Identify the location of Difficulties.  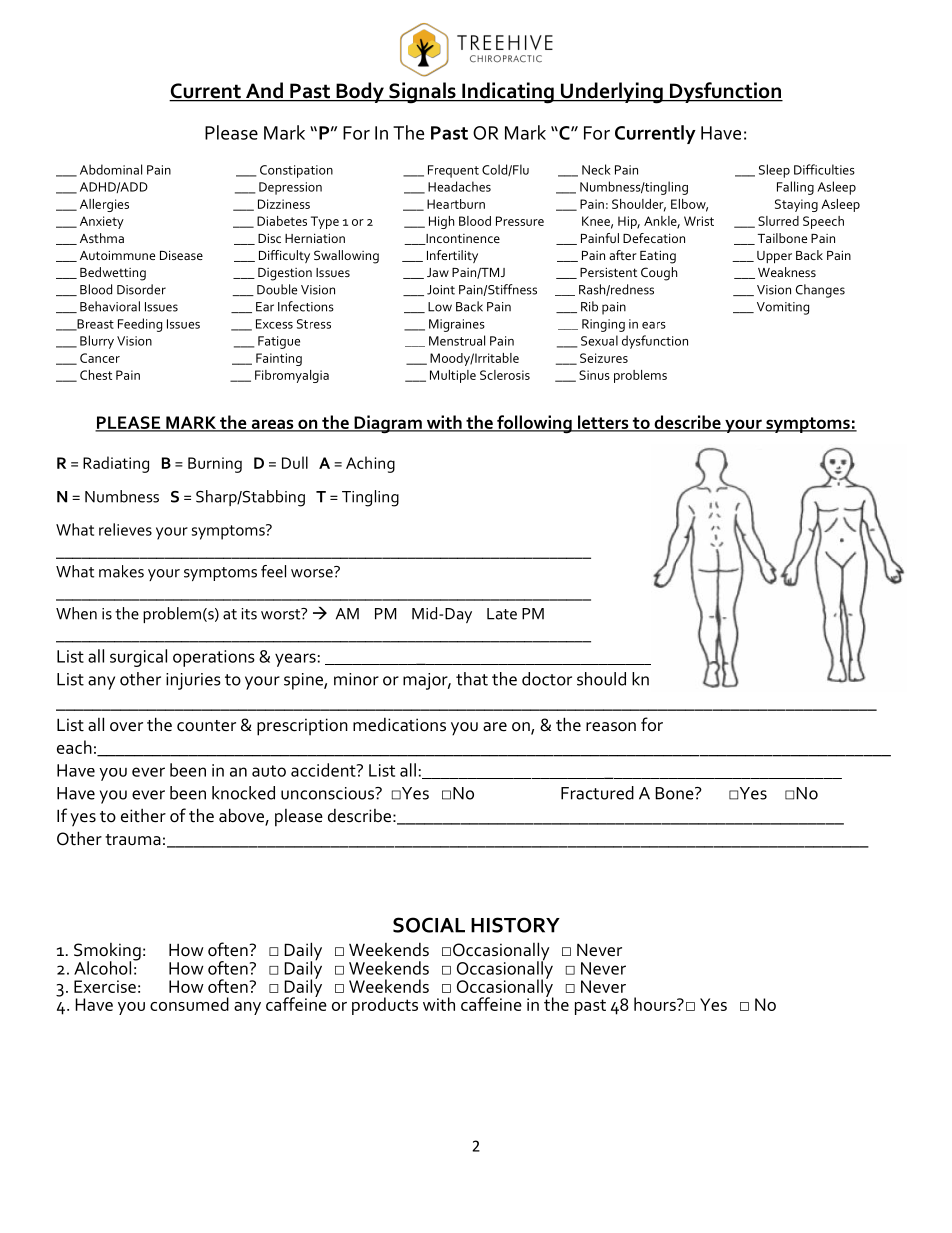
(824, 169).
